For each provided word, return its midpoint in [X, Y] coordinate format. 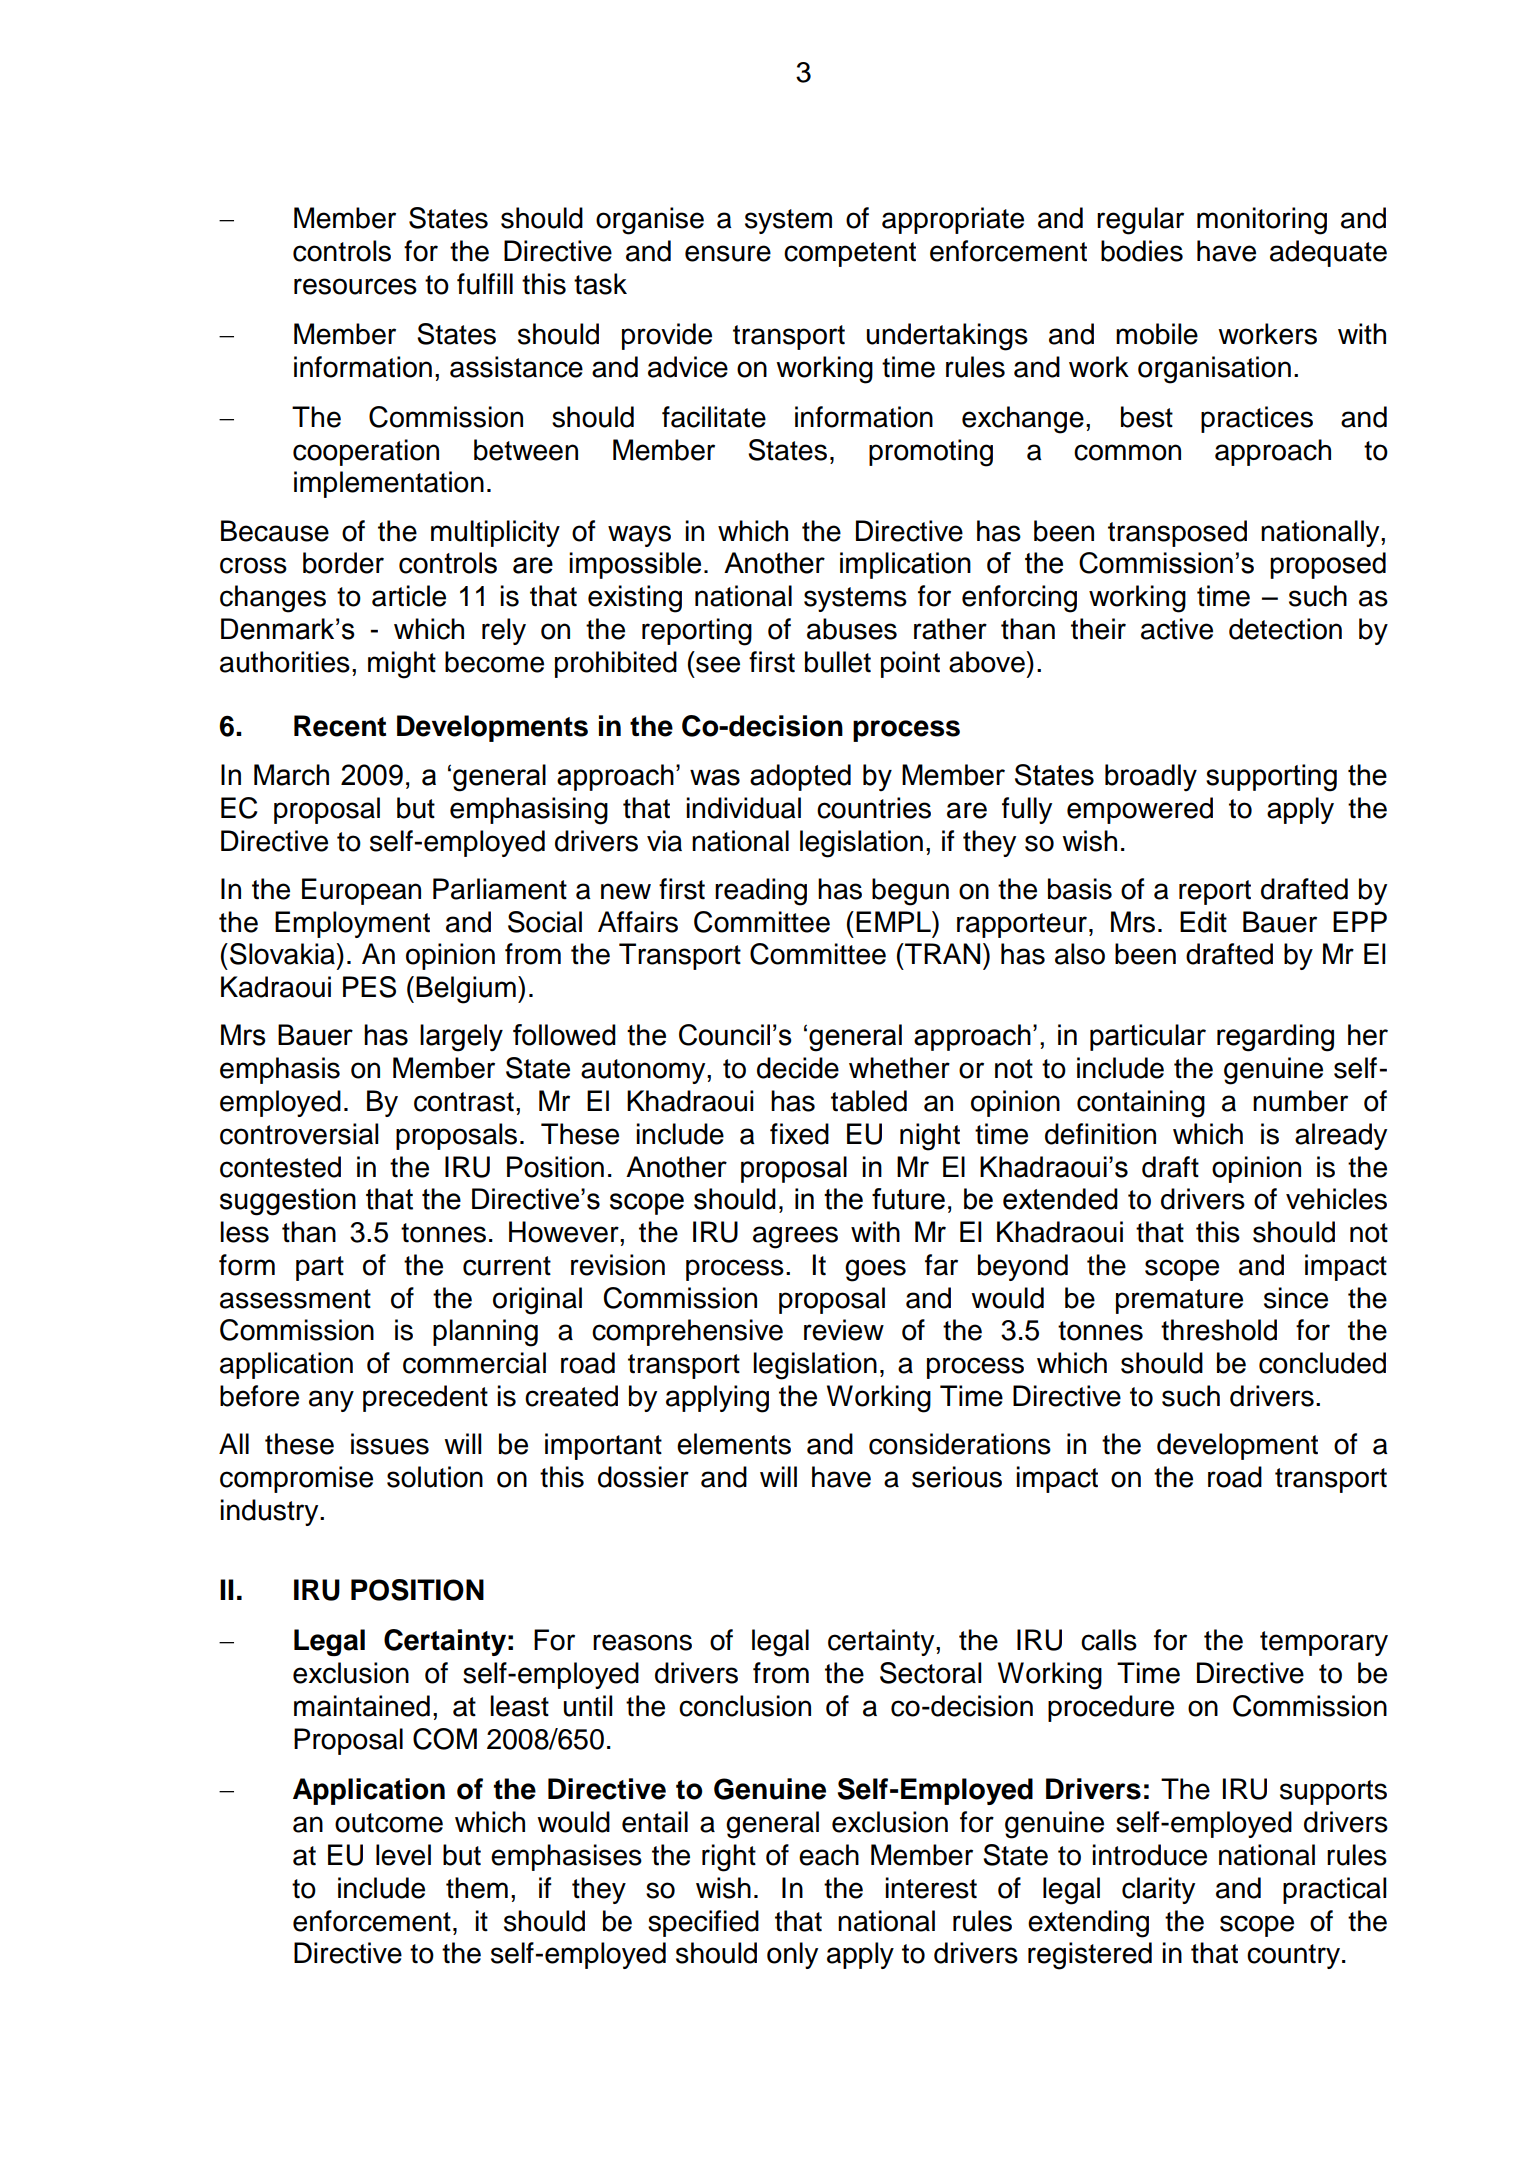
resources [355, 286]
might [402, 665]
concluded [1322, 1363]
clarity [1158, 1890]
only [792, 1955]
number [1300, 1101]
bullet [838, 662]
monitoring [1262, 221]
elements [734, 1444]
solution [435, 1477]
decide [798, 1068]
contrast [464, 1102]
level [403, 1855]
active [1177, 629]
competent [850, 254]
